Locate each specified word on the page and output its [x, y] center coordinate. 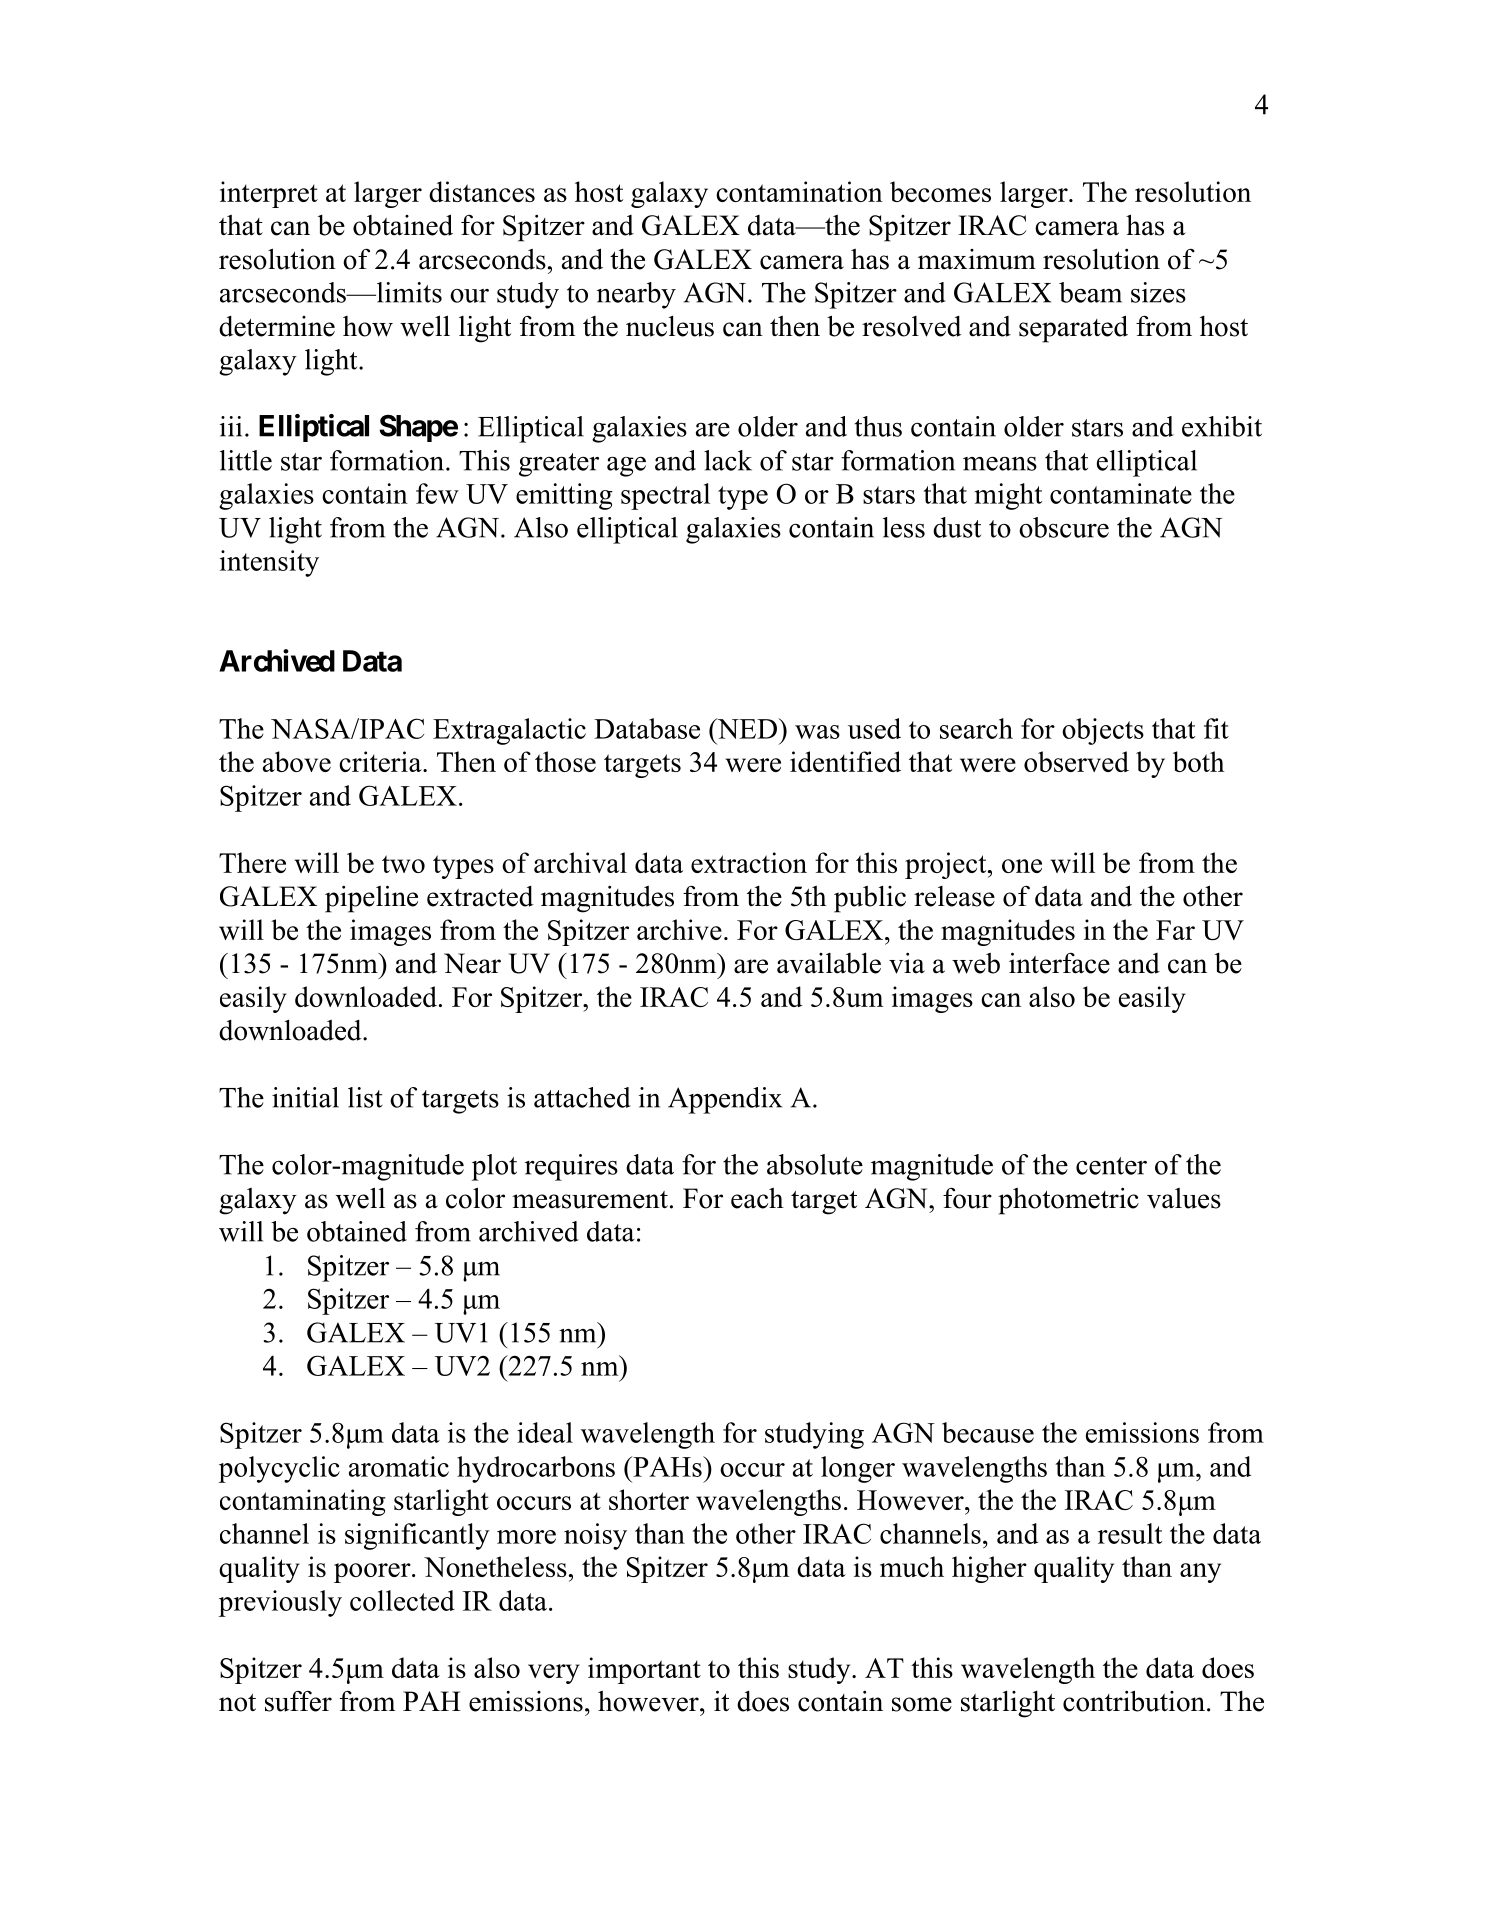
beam [1090, 292]
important [644, 1670]
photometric [1068, 1201]
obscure [1064, 527]
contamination [799, 191]
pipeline [371, 899]
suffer [298, 1701]
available [829, 963]
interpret [269, 194]
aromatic [399, 1466]
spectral [665, 496]
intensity [269, 563]
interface [1059, 963]
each [757, 1198]
